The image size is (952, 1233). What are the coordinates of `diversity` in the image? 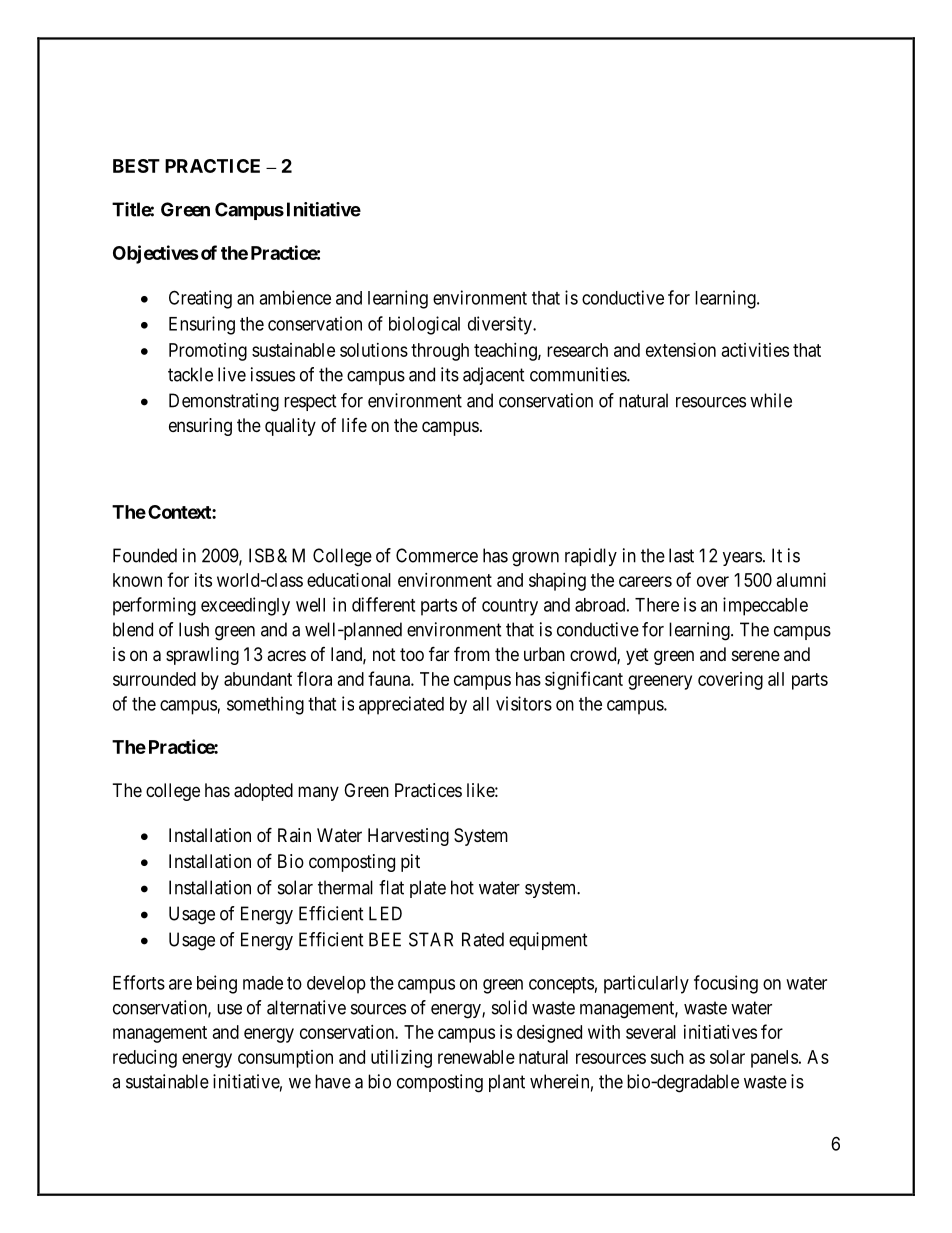 It's located at (501, 325).
